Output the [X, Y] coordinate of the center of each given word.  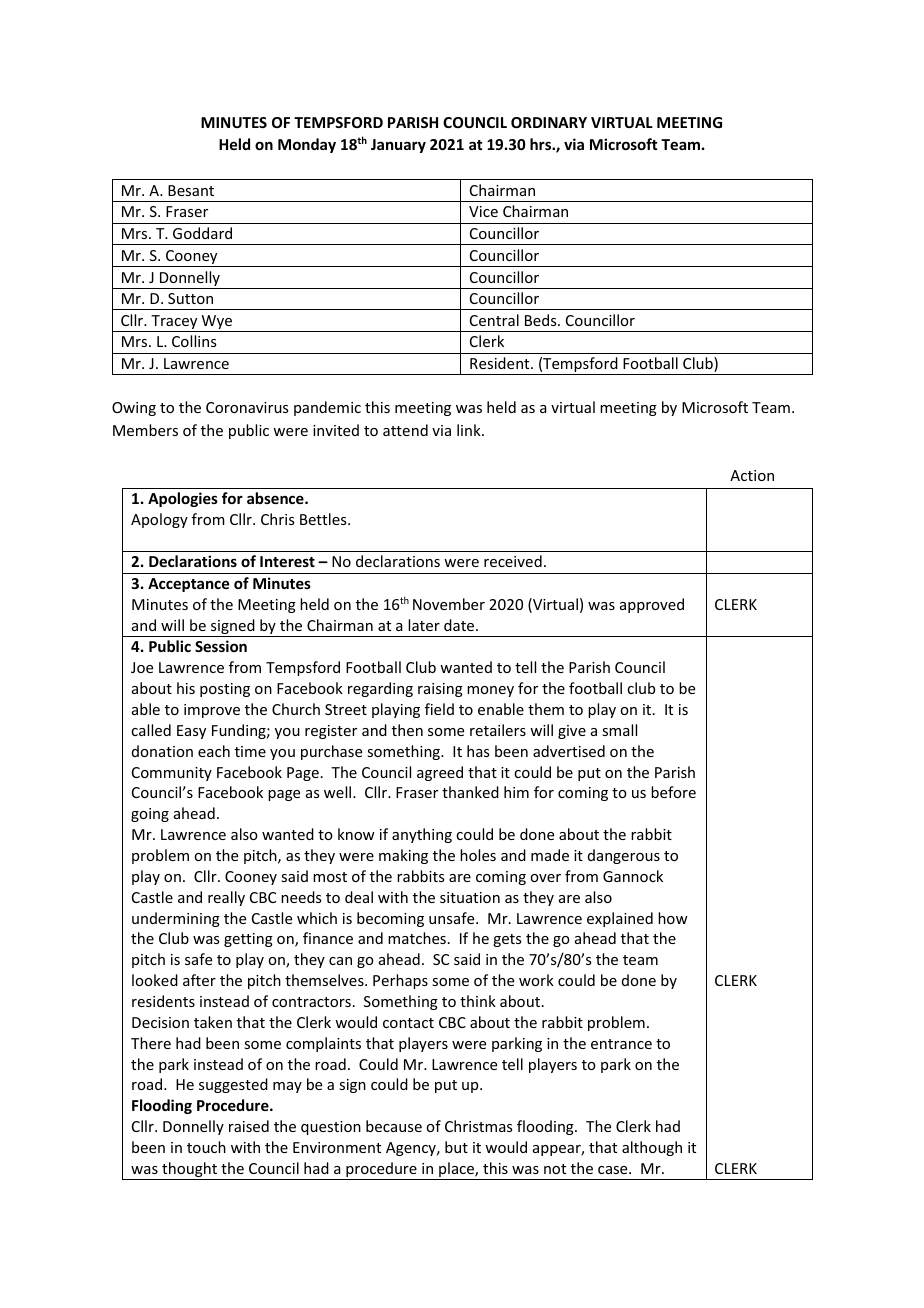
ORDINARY [549, 122]
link [470, 430]
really [226, 898]
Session [221, 646]
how [673, 918]
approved [652, 605]
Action [752, 475]
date [460, 625]
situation [470, 897]
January [398, 146]
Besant [191, 190]
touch [206, 1147]
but [456, 1147]
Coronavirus [247, 407]
